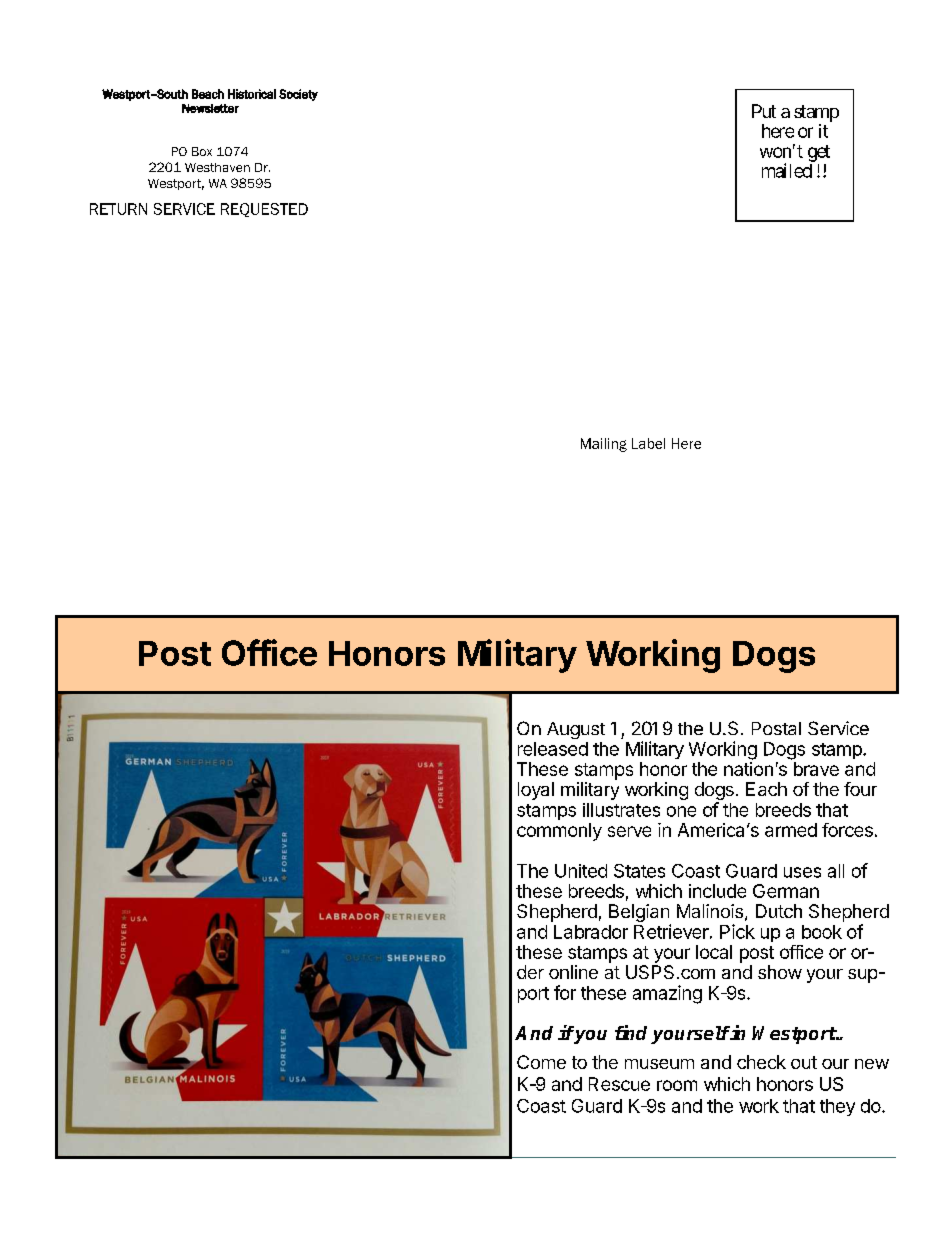  Describe the element at coordinates (761, 1062) in the screenshot. I see `check` at that location.
